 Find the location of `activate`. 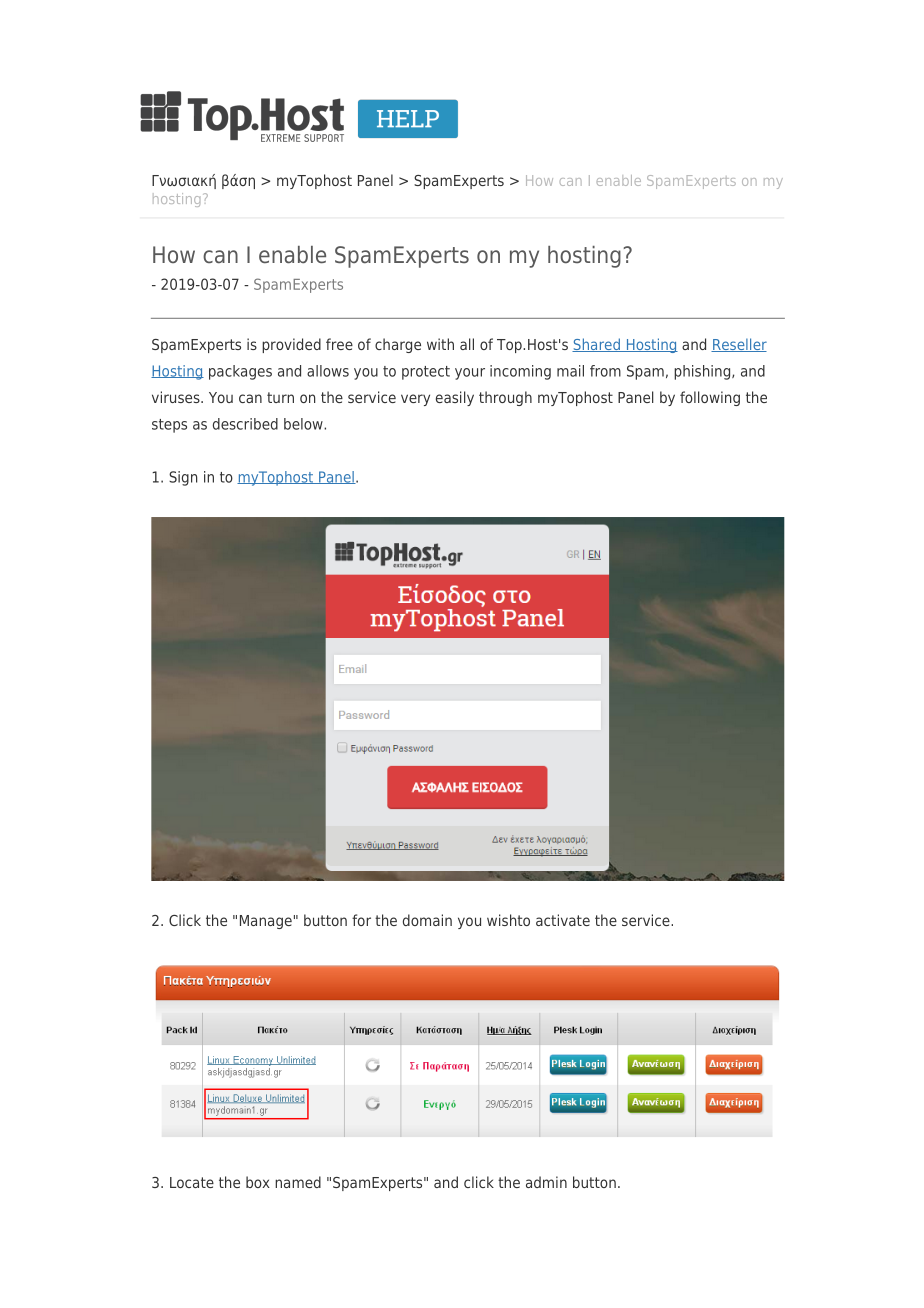

activate is located at coordinates (563, 920).
